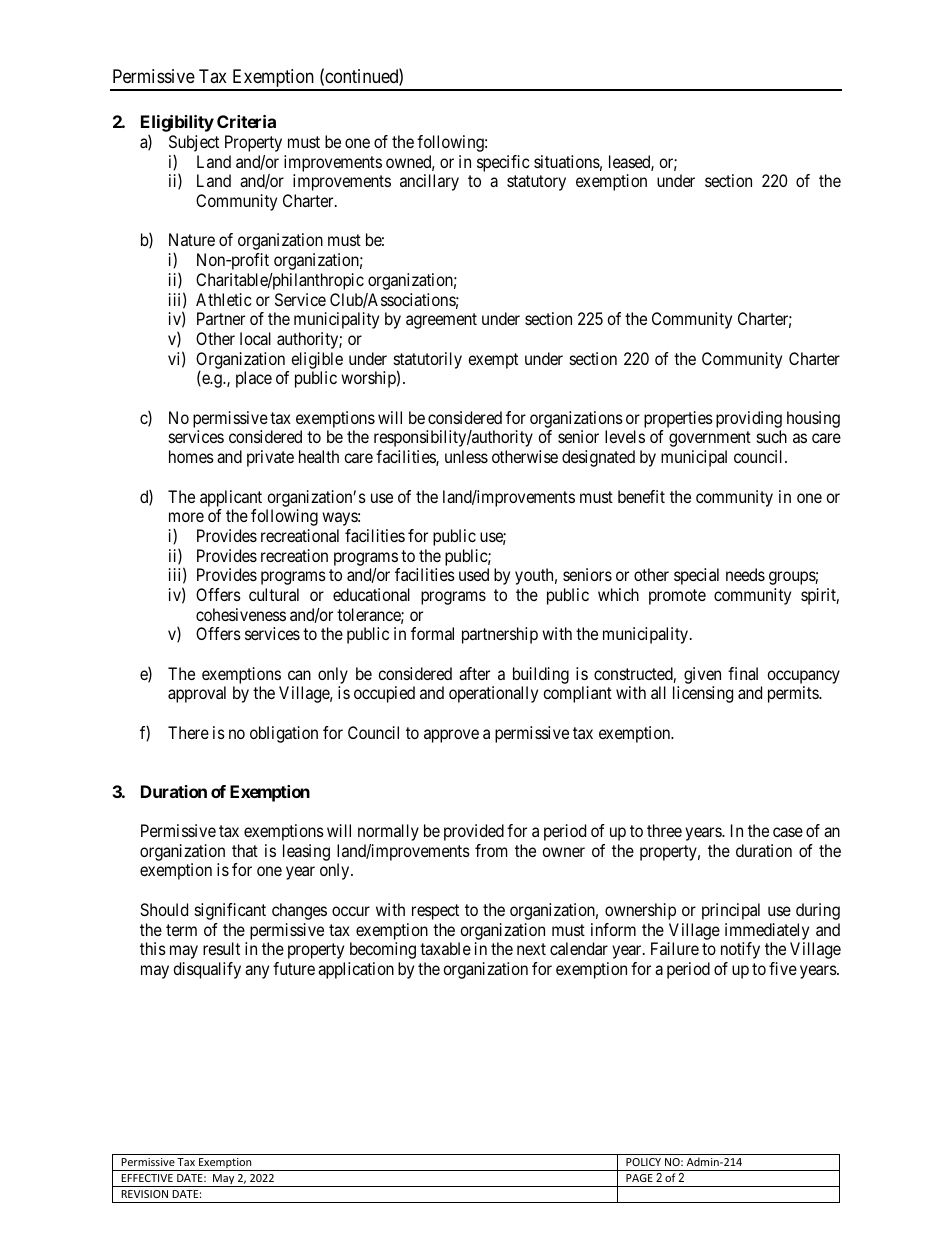 The height and width of the screenshot is (1233, 952). Describe the element at coordinates (749, 419) in the screenshot. I see `providing` at that location.
